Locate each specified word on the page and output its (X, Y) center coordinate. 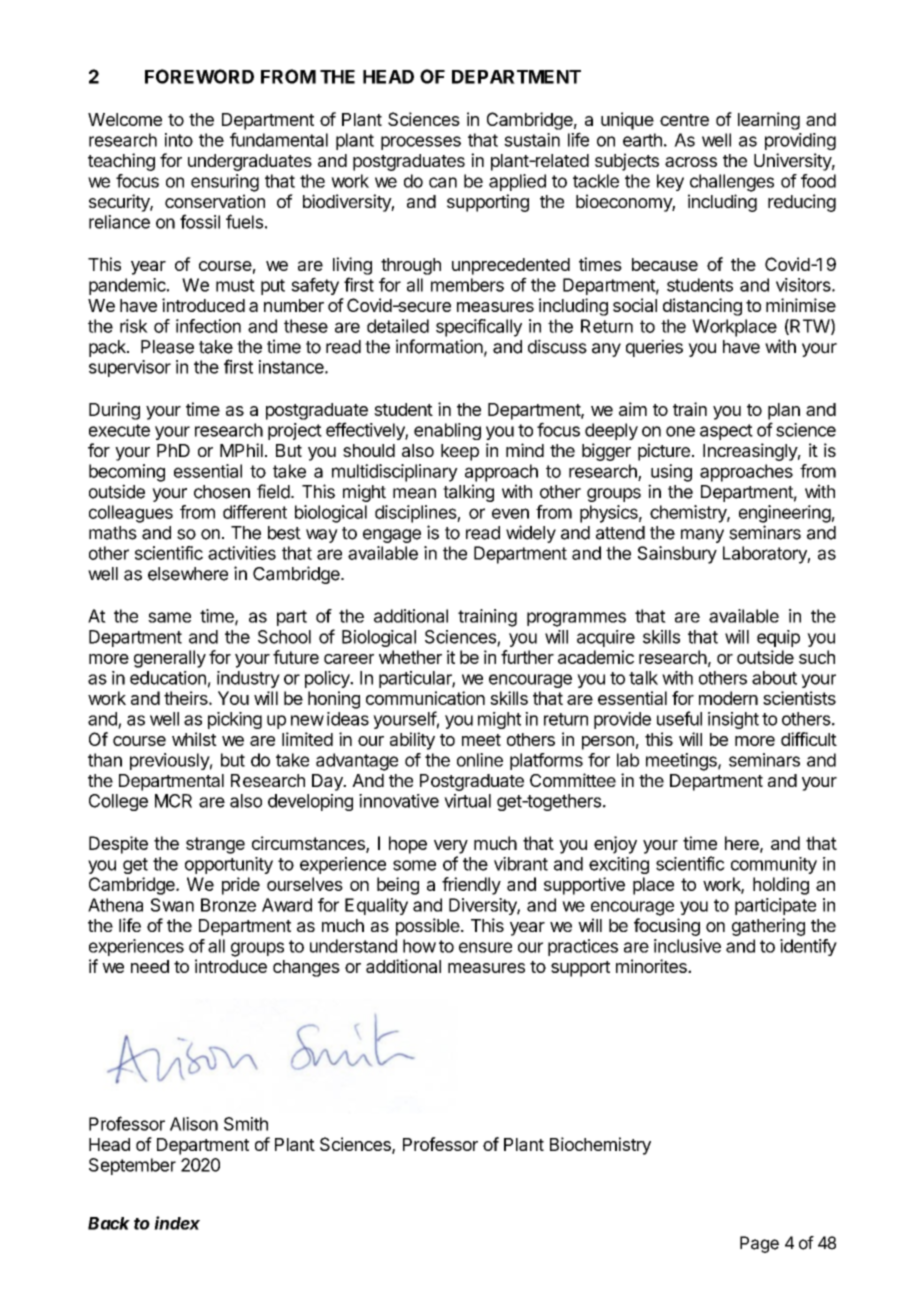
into (179, 140)
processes (421, 143)
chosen (222, 492)
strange (215, 845)
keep (460, 452)
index (177, 1223)
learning (769, 121)
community (774, 865)
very (451, 847)
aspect (726, 432)
